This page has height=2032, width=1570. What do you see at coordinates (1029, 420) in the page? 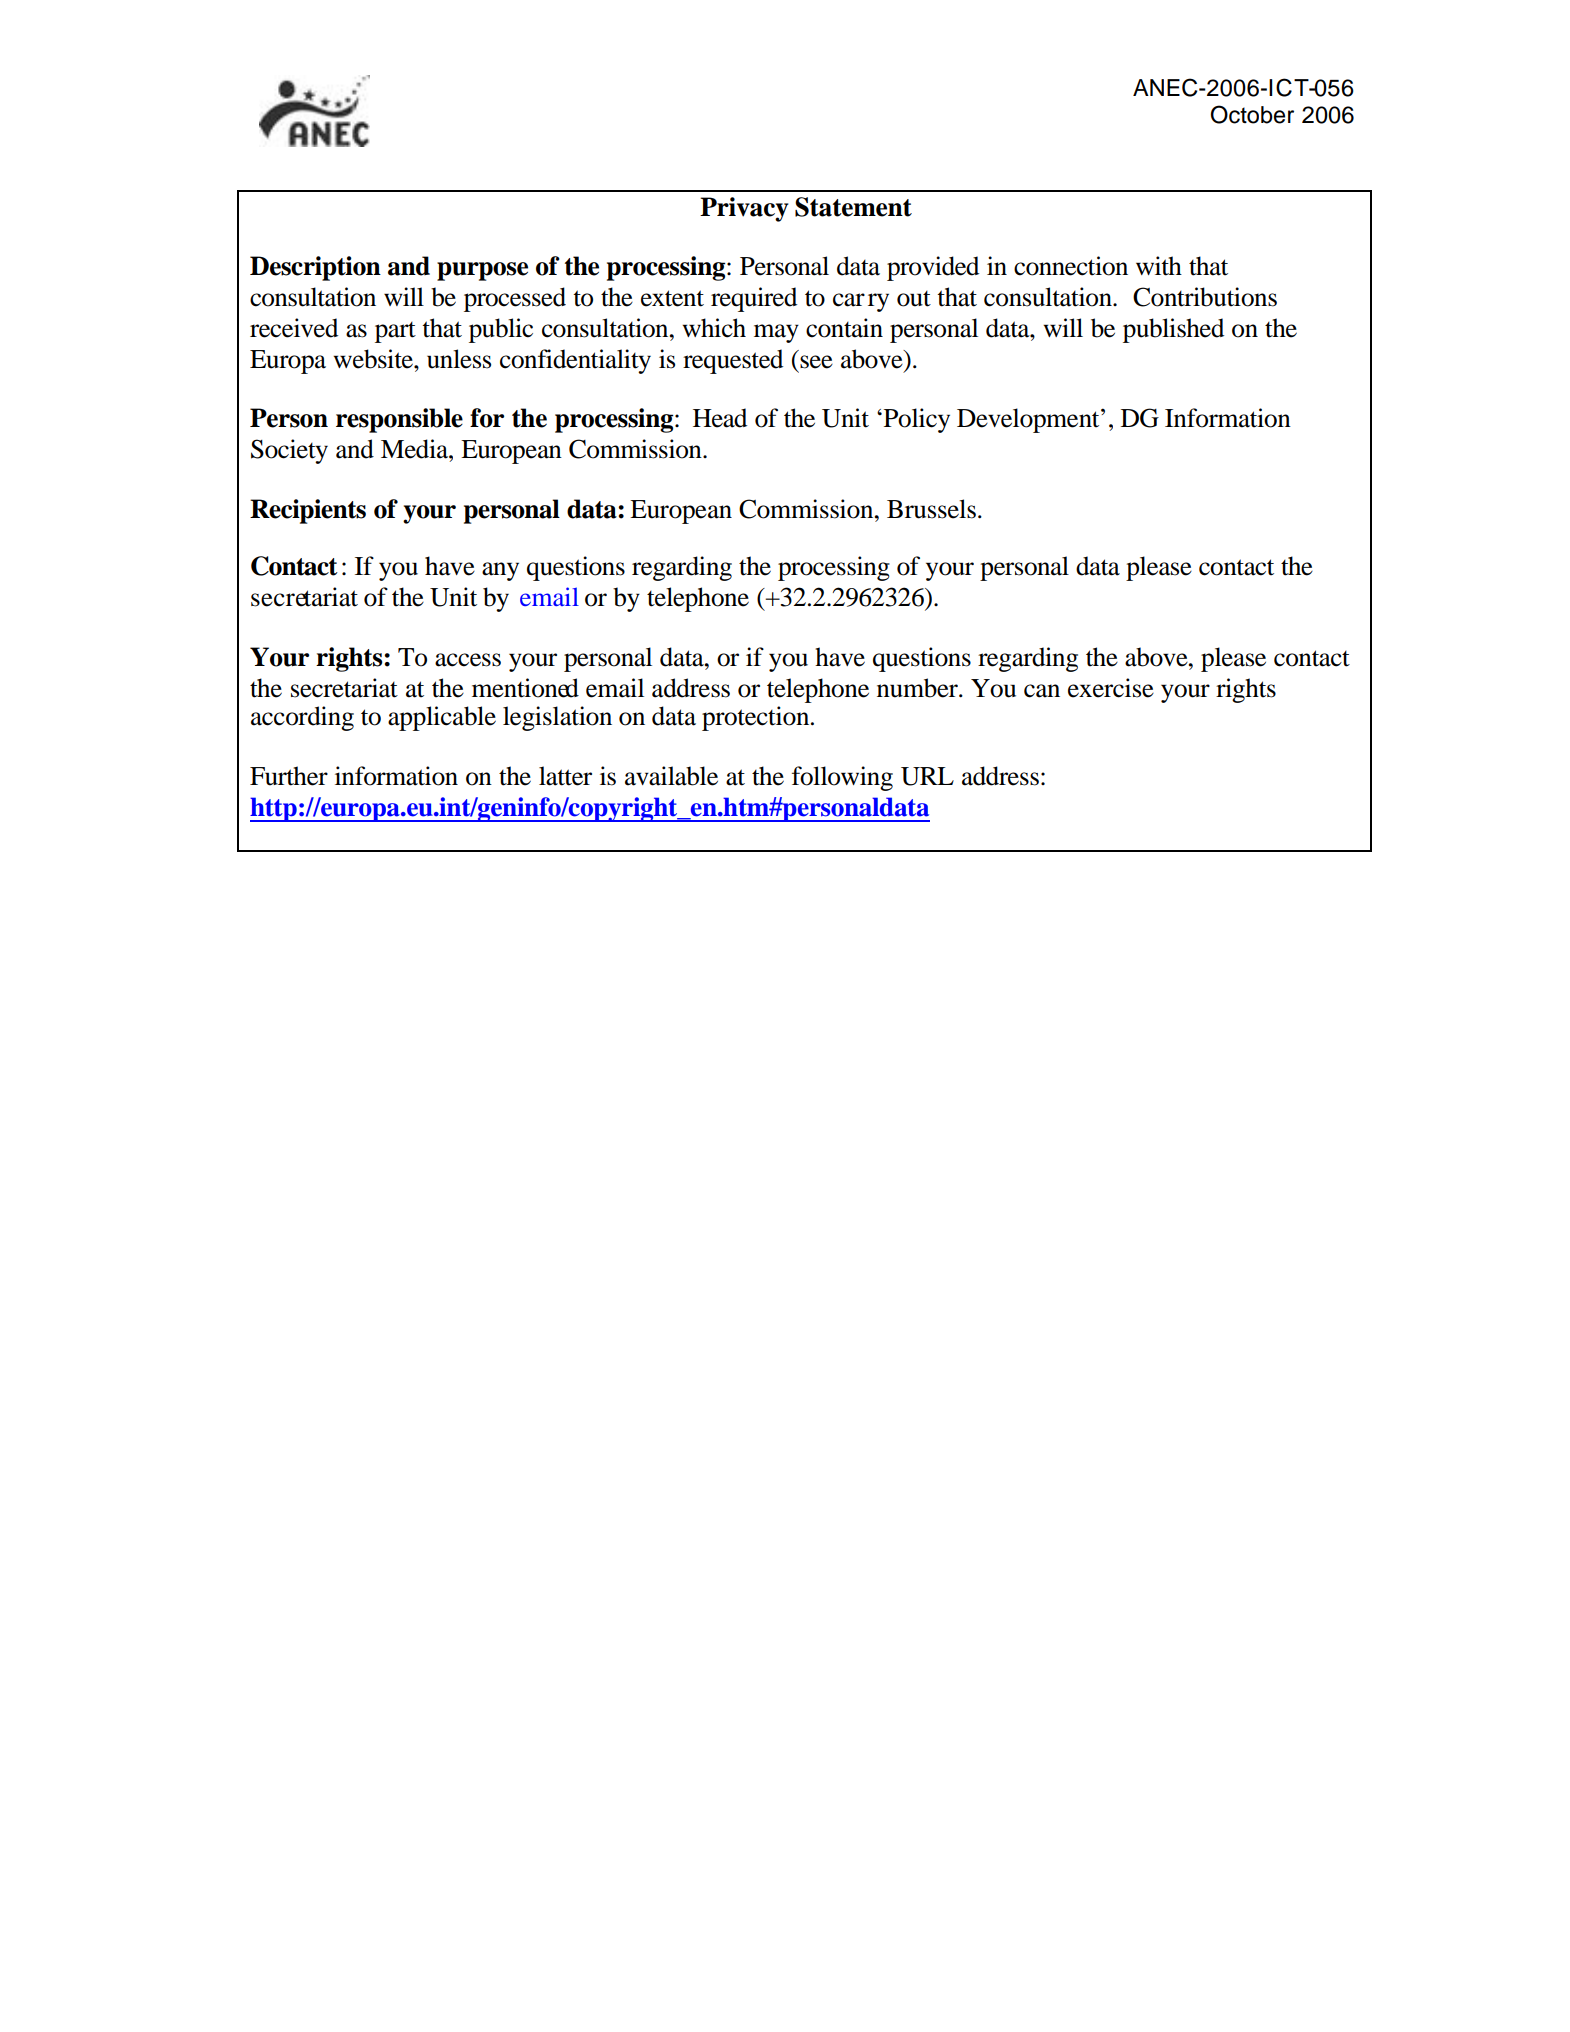
I see `Development` at bounding box center [1029, 420].
